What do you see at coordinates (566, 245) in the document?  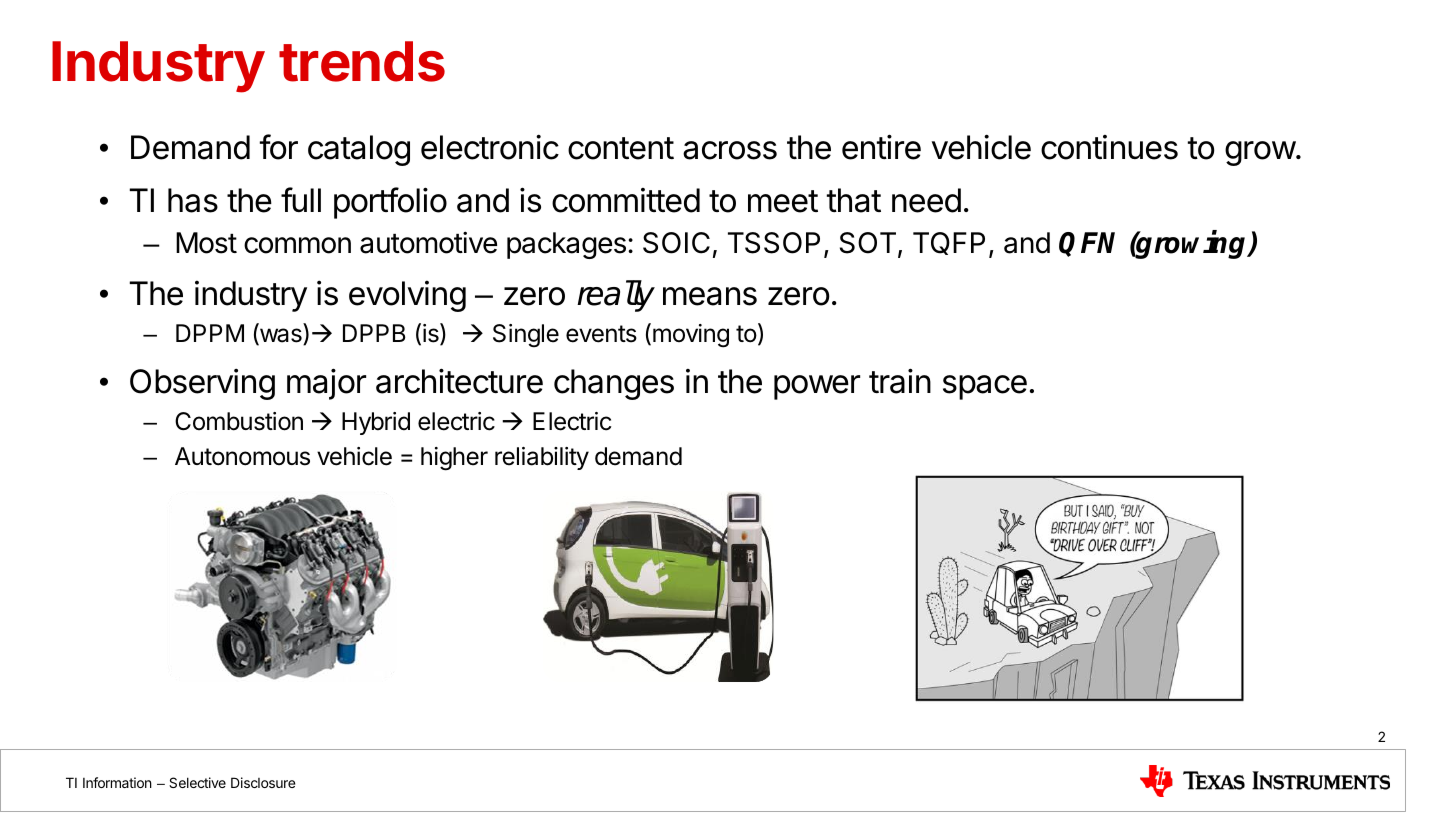 I see `packages` at bounding box center [566, 245].
